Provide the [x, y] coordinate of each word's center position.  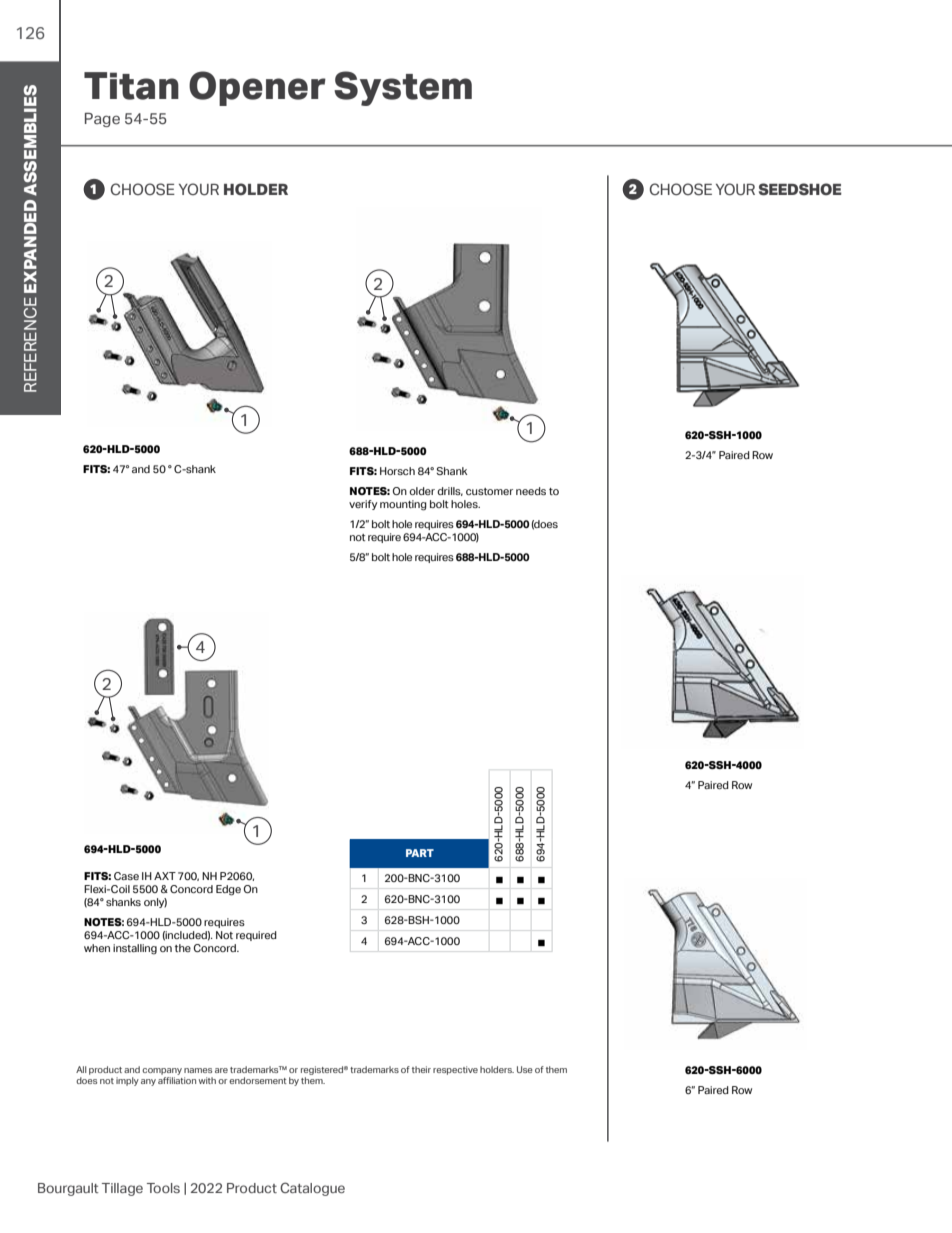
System [403, 88]
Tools [163, 1188]
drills [450, 491]
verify [363, 505]
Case [126, 876]
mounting [403, 505]
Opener [257, 88]
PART [420, 853]
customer [489, 491]
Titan [131, 86]
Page [102, 120]
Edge [228, 890]
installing [135, 949]
